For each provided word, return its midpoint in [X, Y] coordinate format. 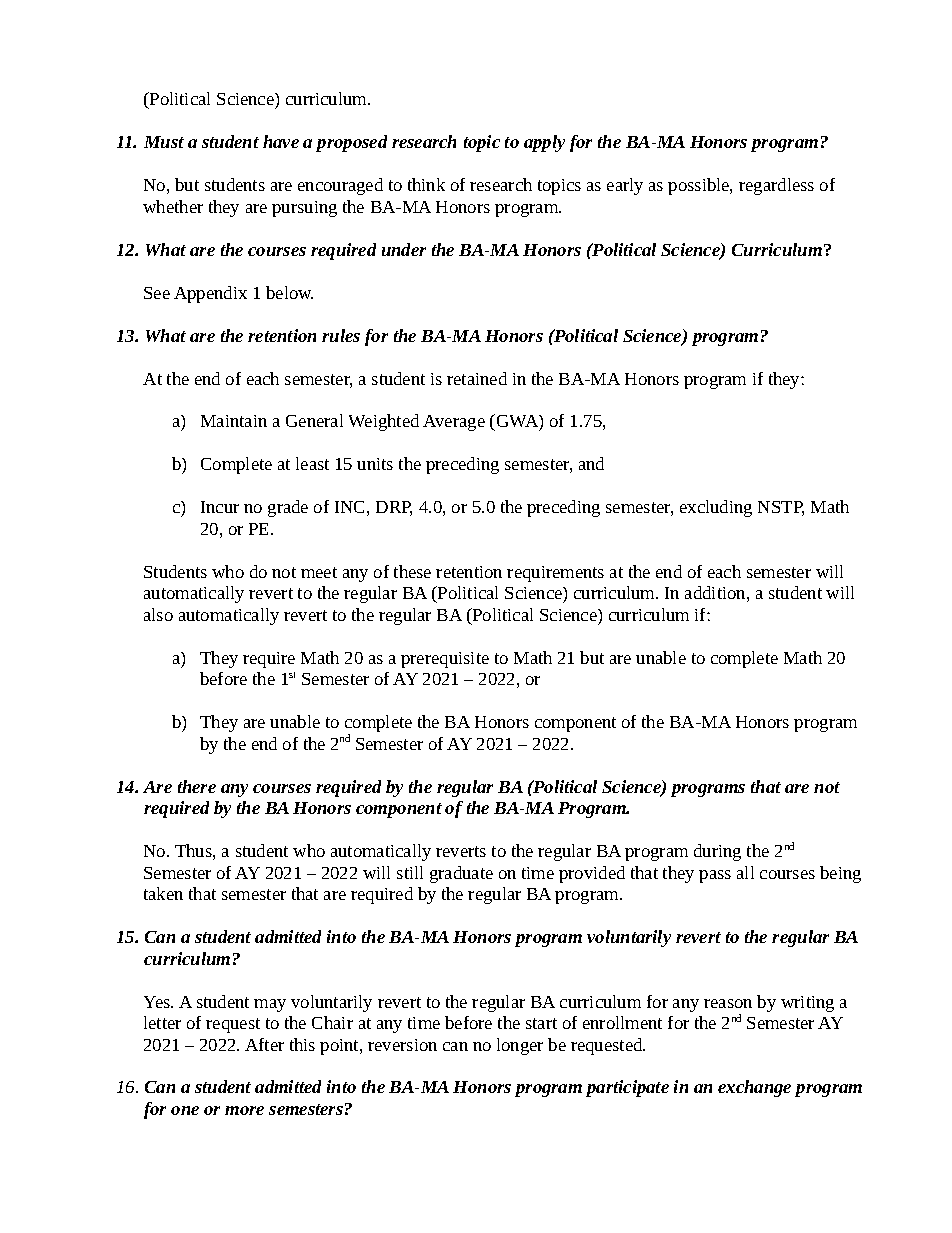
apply [544, 143]
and [591, 463]
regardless [776, 186]
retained [477, 378]
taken [163, 893]
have [281, 141]
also [158, 614]
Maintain [234, 421]
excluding [716, 508]
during [717, 852]
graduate [461, 874]
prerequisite [445, 660]
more [244, 1110]
